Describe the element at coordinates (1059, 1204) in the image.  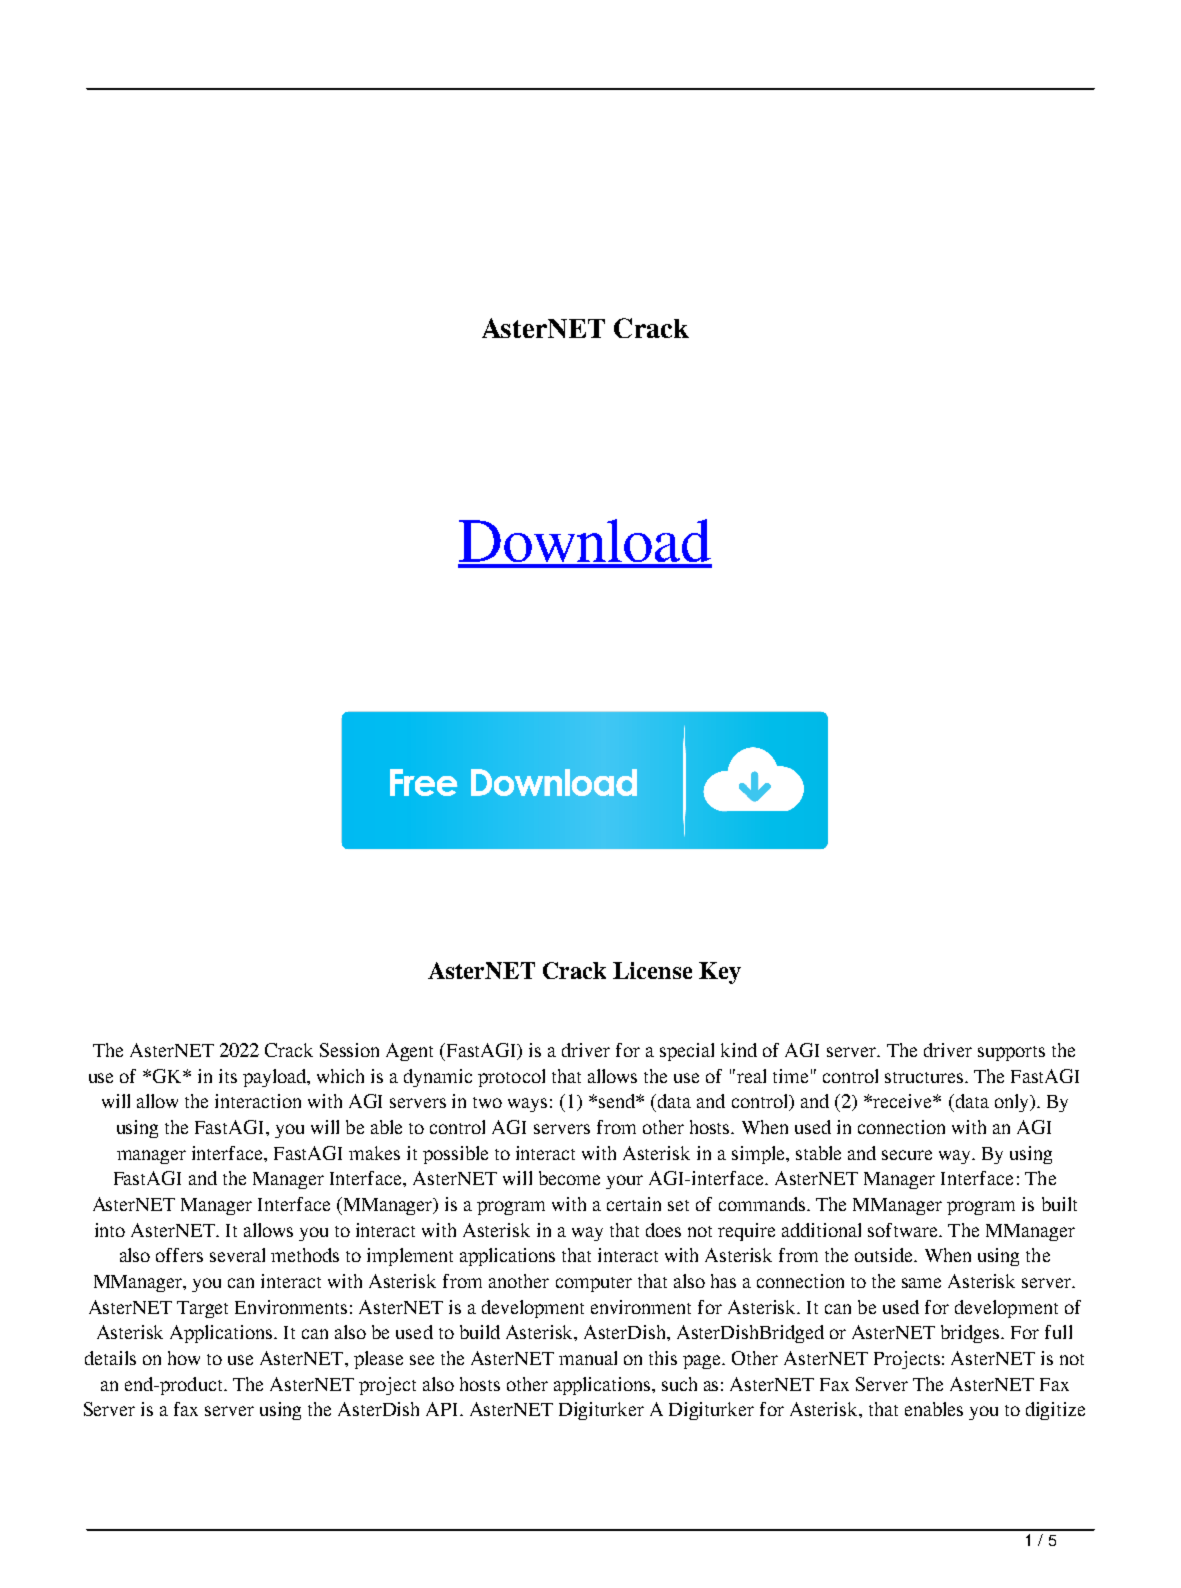
I see `built` at that location.
